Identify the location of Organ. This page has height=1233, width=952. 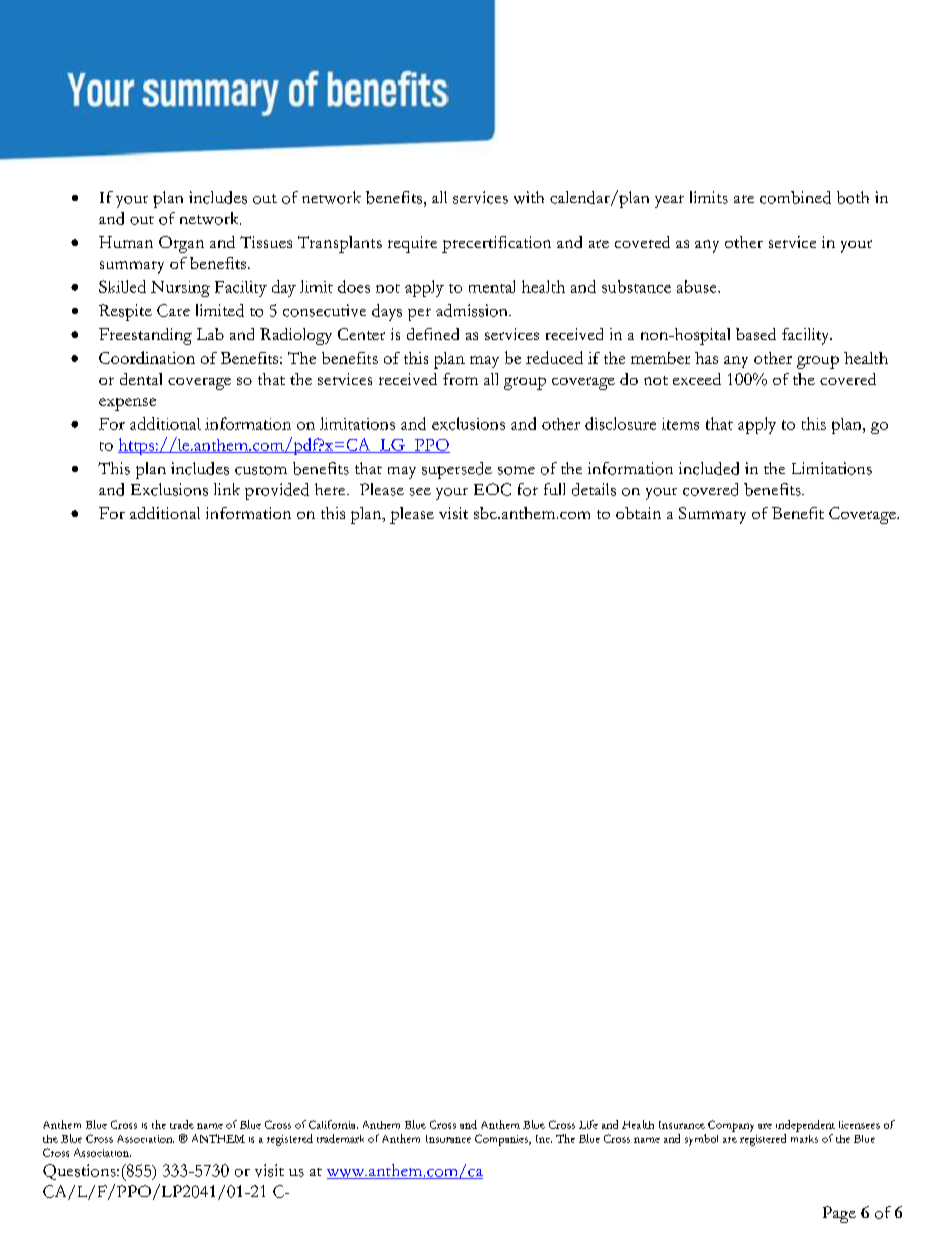
(181, 244).
